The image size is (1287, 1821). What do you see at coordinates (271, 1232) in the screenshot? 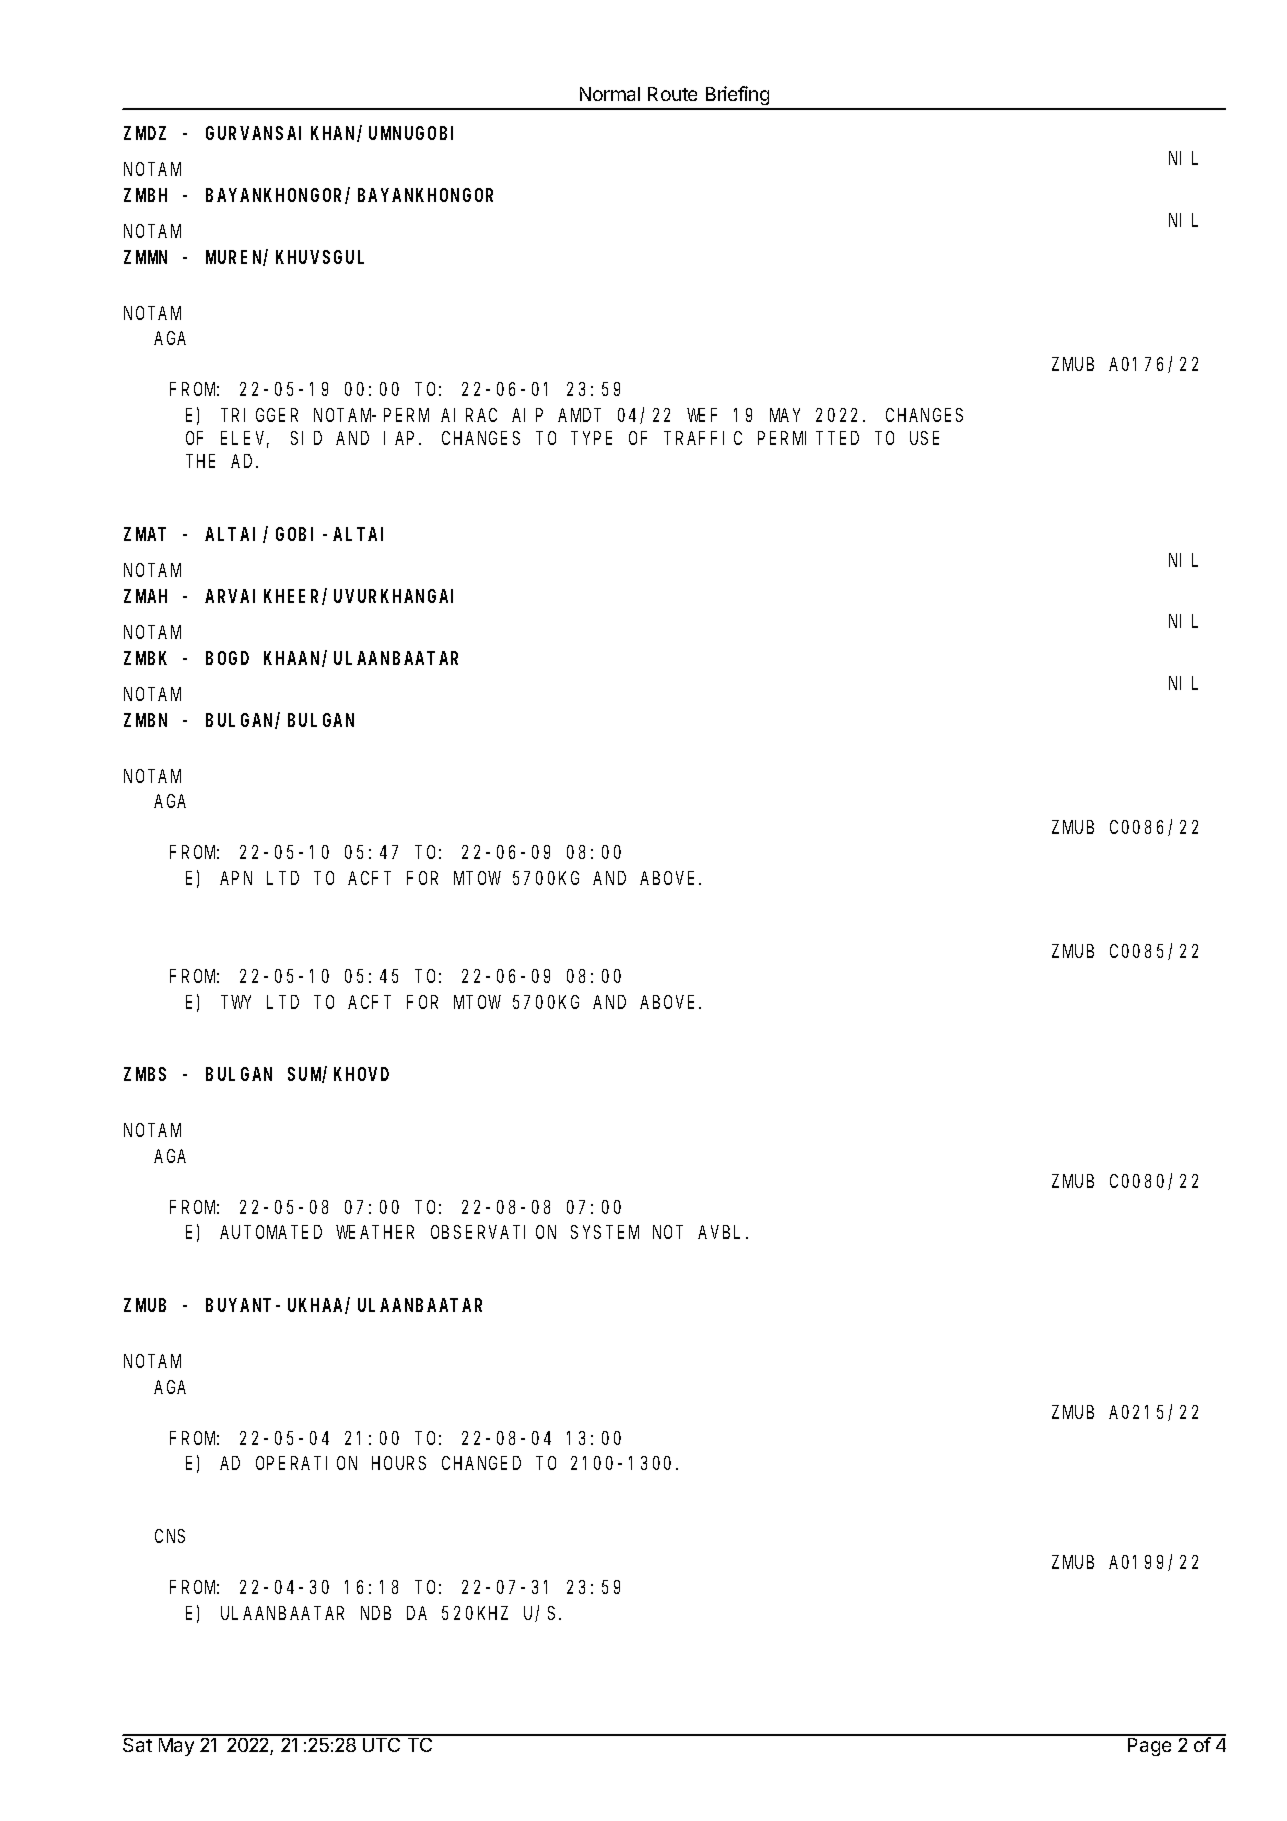
I see `AUTOMATED` at bounding box center [271, 1232].
